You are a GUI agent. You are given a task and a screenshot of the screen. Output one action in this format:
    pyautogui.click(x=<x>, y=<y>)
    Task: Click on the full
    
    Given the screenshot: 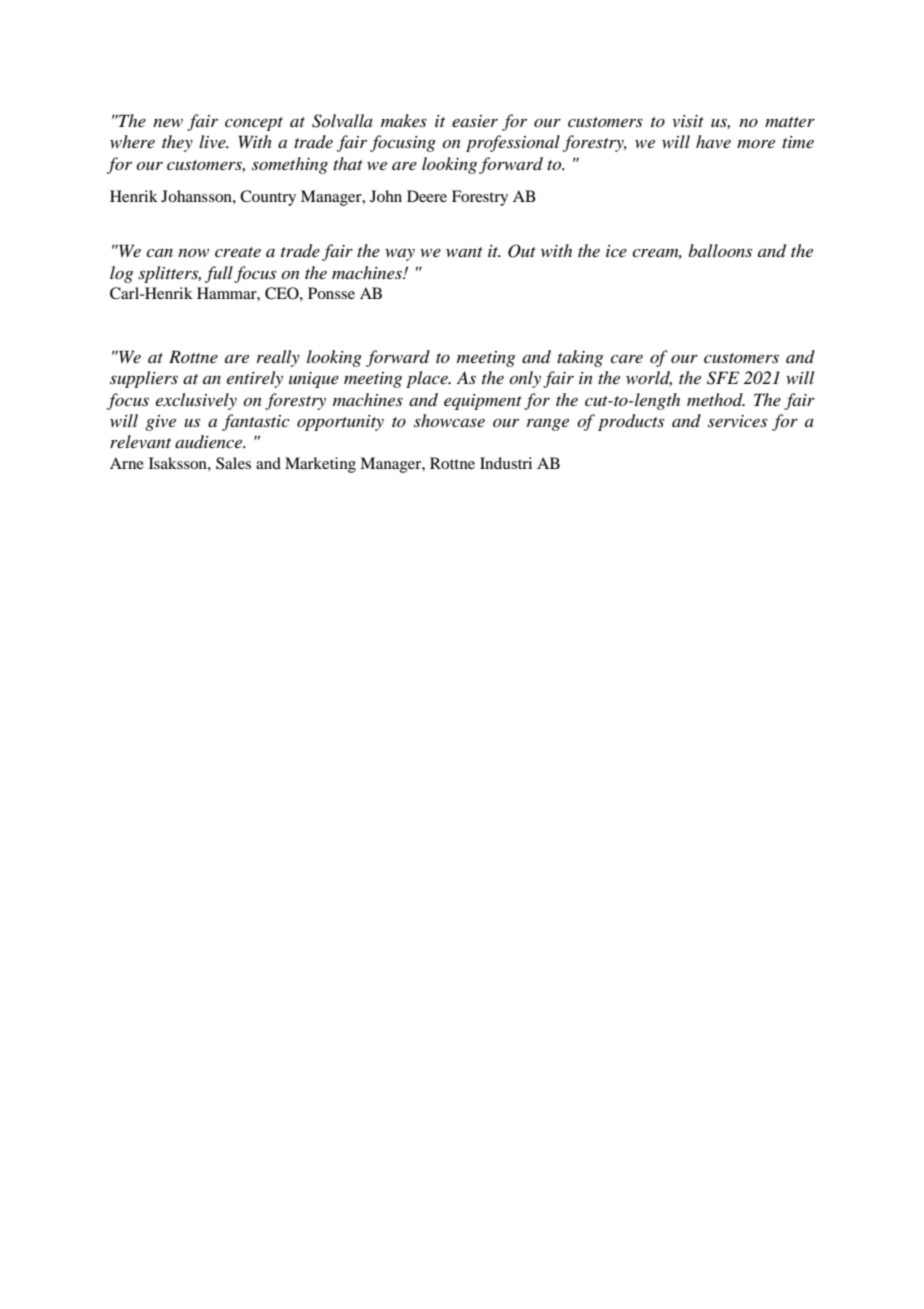 What is the action you would take?
    pyautogui.click(x=219, y=274)
